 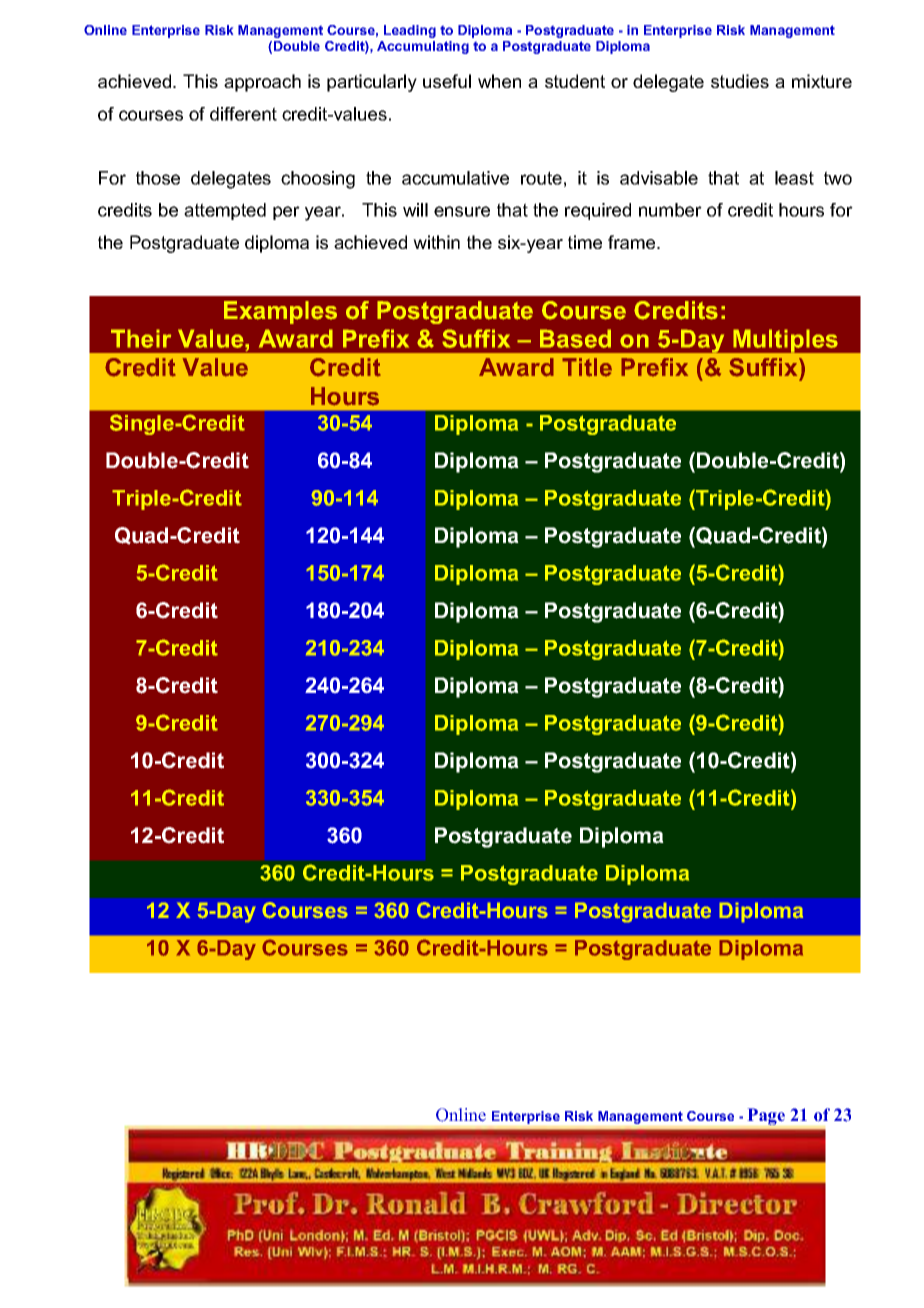 I want to click on when, so click(x=499, y=81).
